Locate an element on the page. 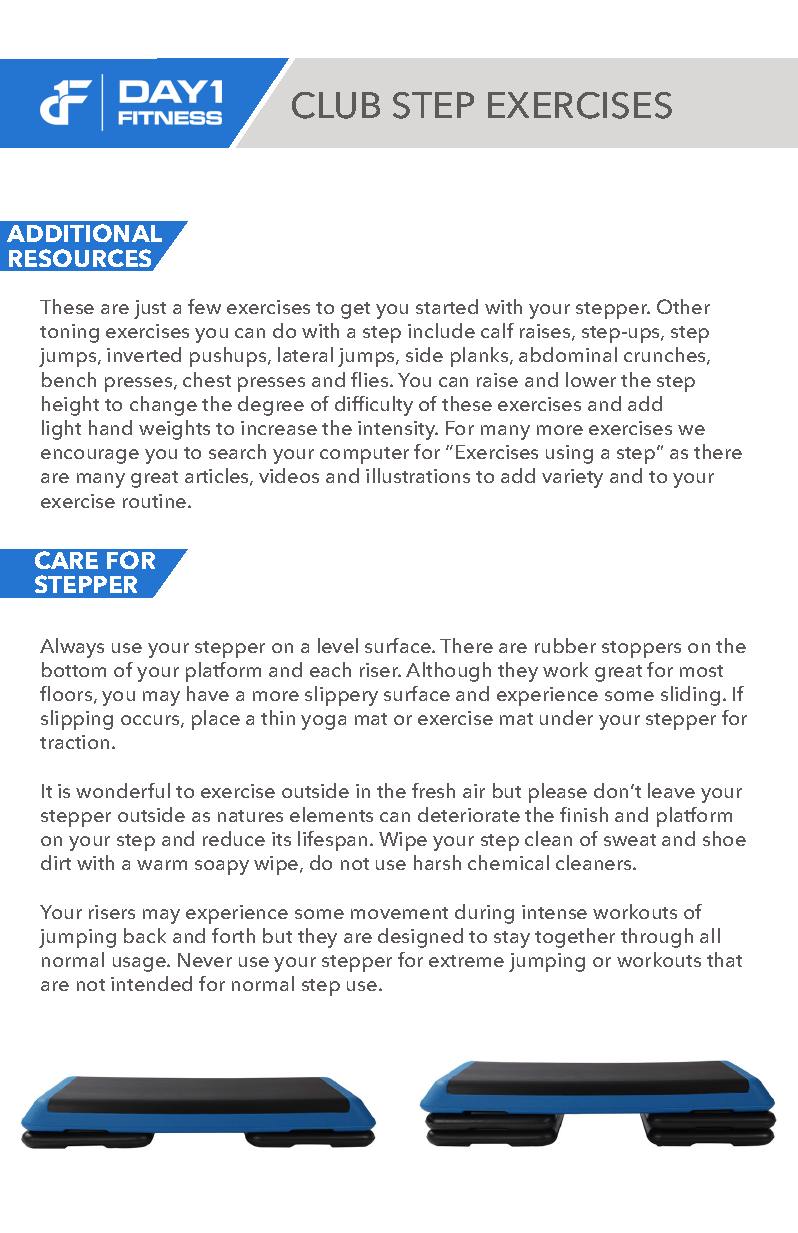 Image resolution: width=798 pixels, height=1233 pixels. ADDITIONAL is located at coordinates (84, 233).
